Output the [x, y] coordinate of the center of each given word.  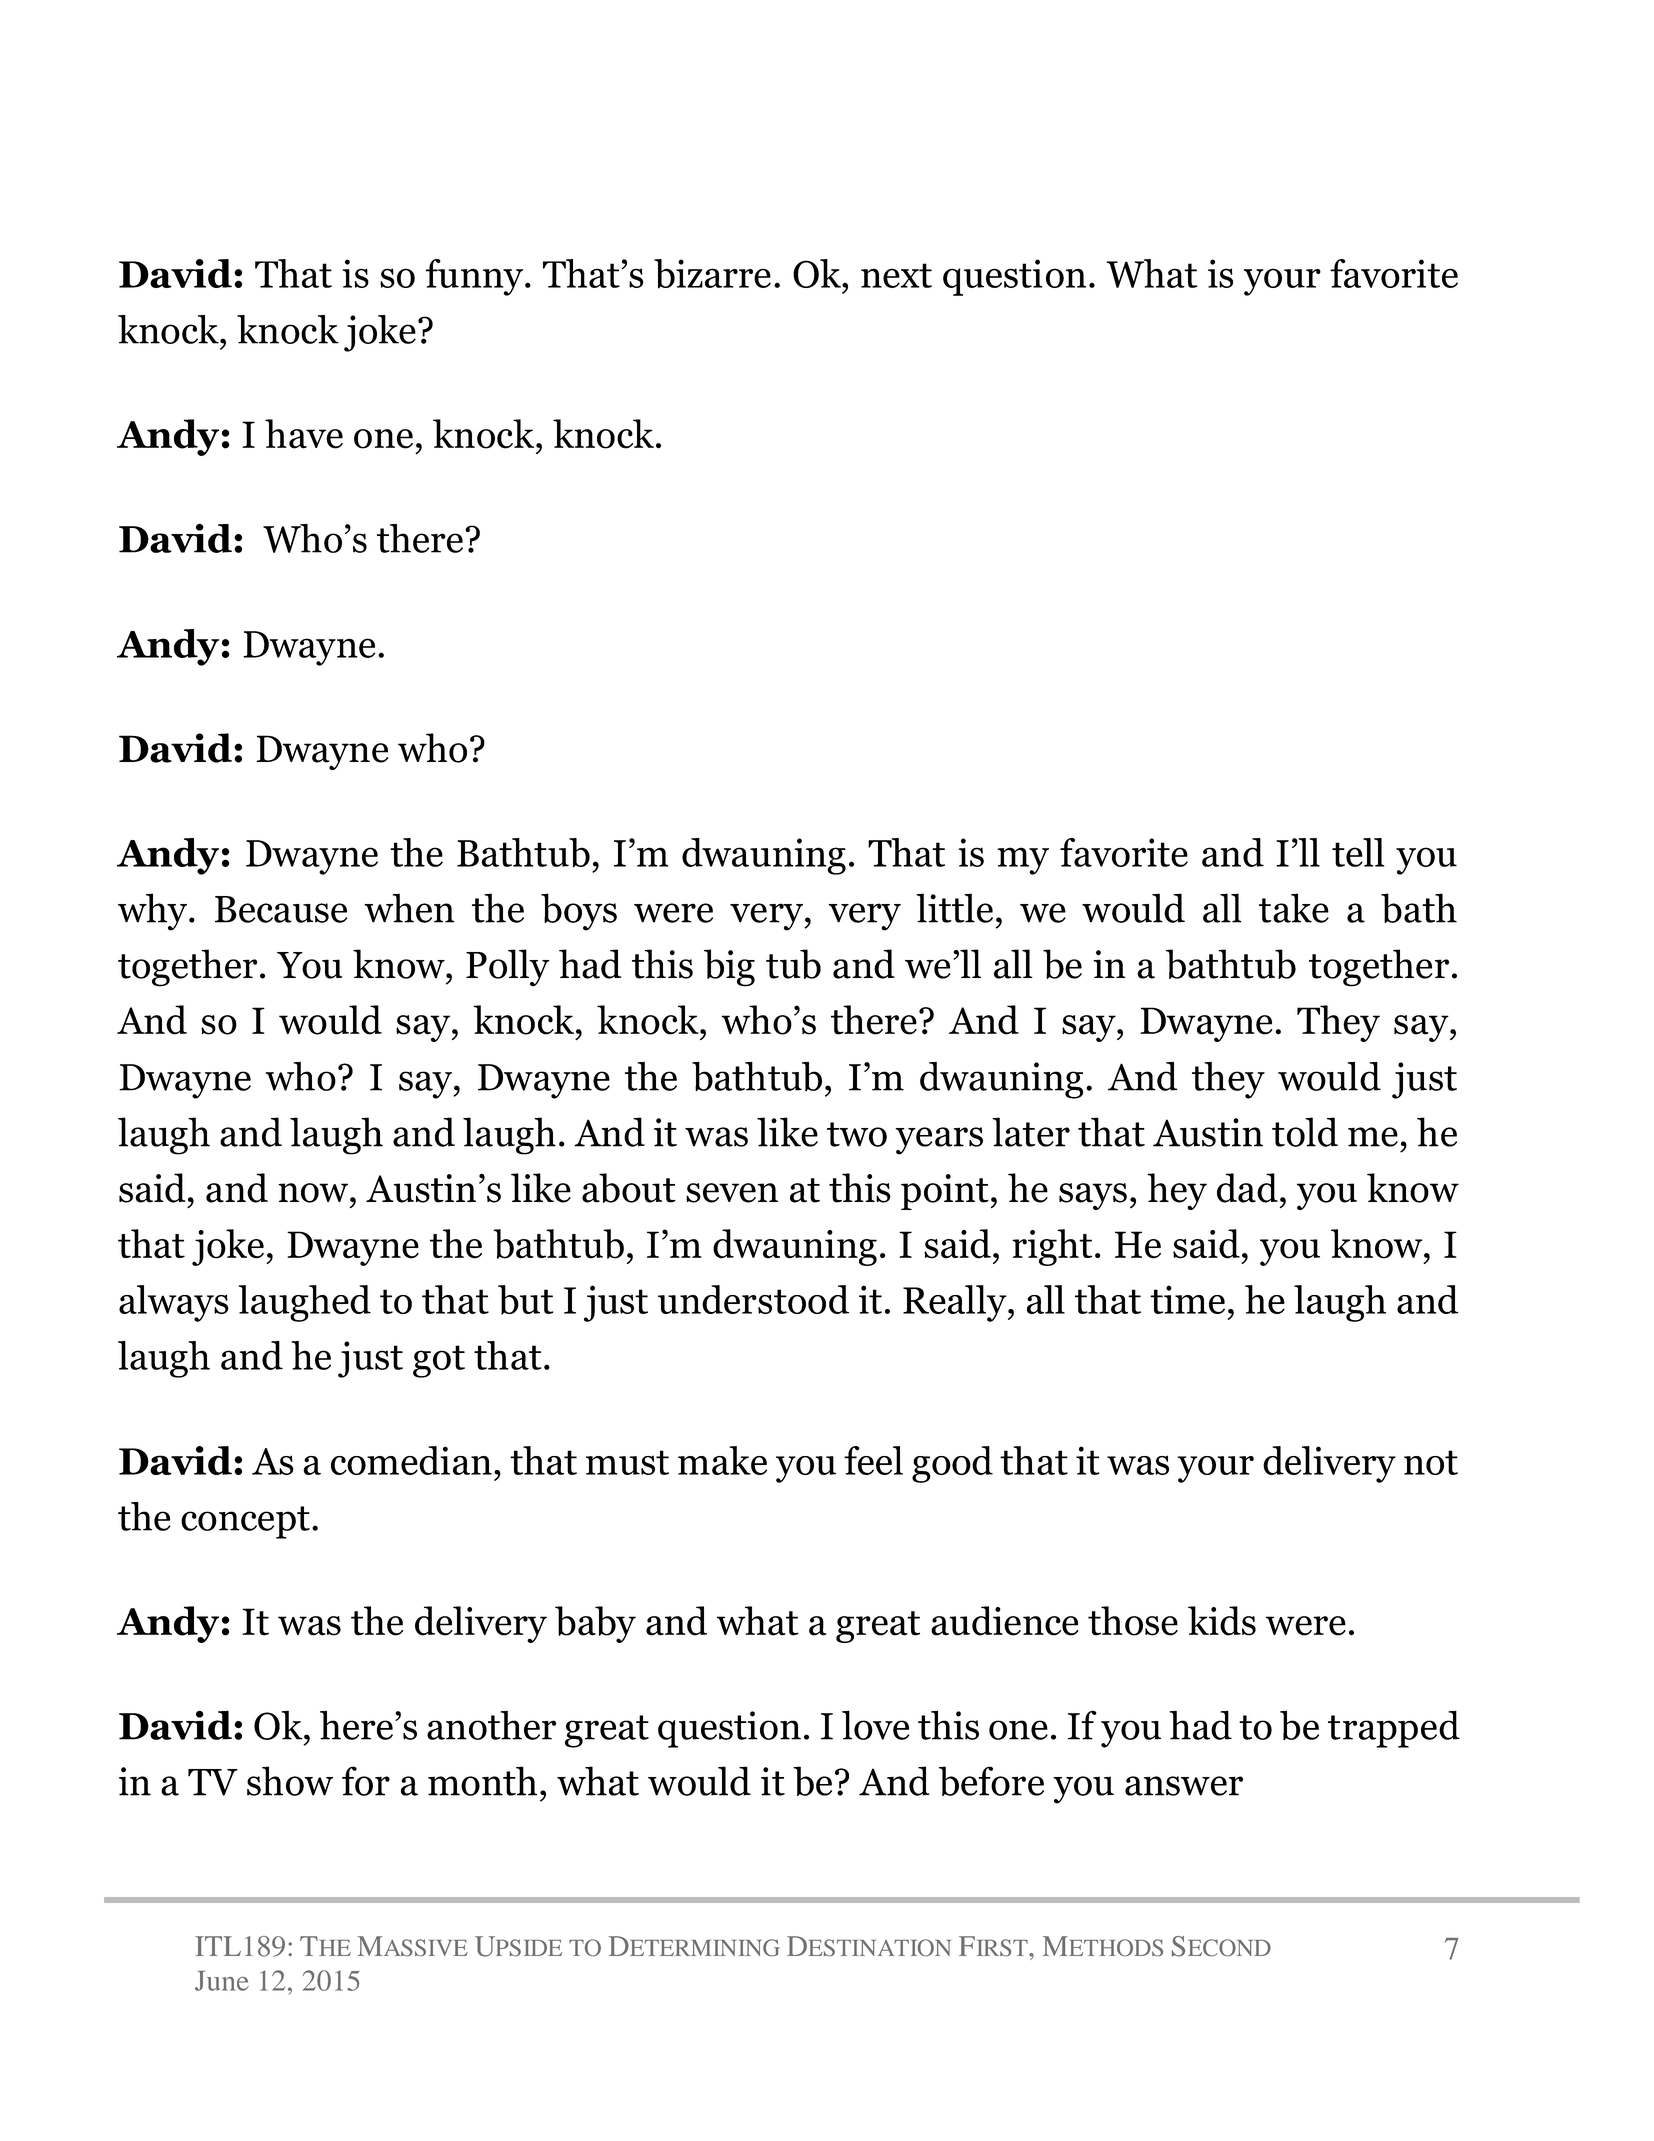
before [991, 1781]
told [1305, 1132]
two [857, 1134]
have [304, 434]
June [222, 1981]
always [174, 1303]
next [896, 275]
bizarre [712, 274]
